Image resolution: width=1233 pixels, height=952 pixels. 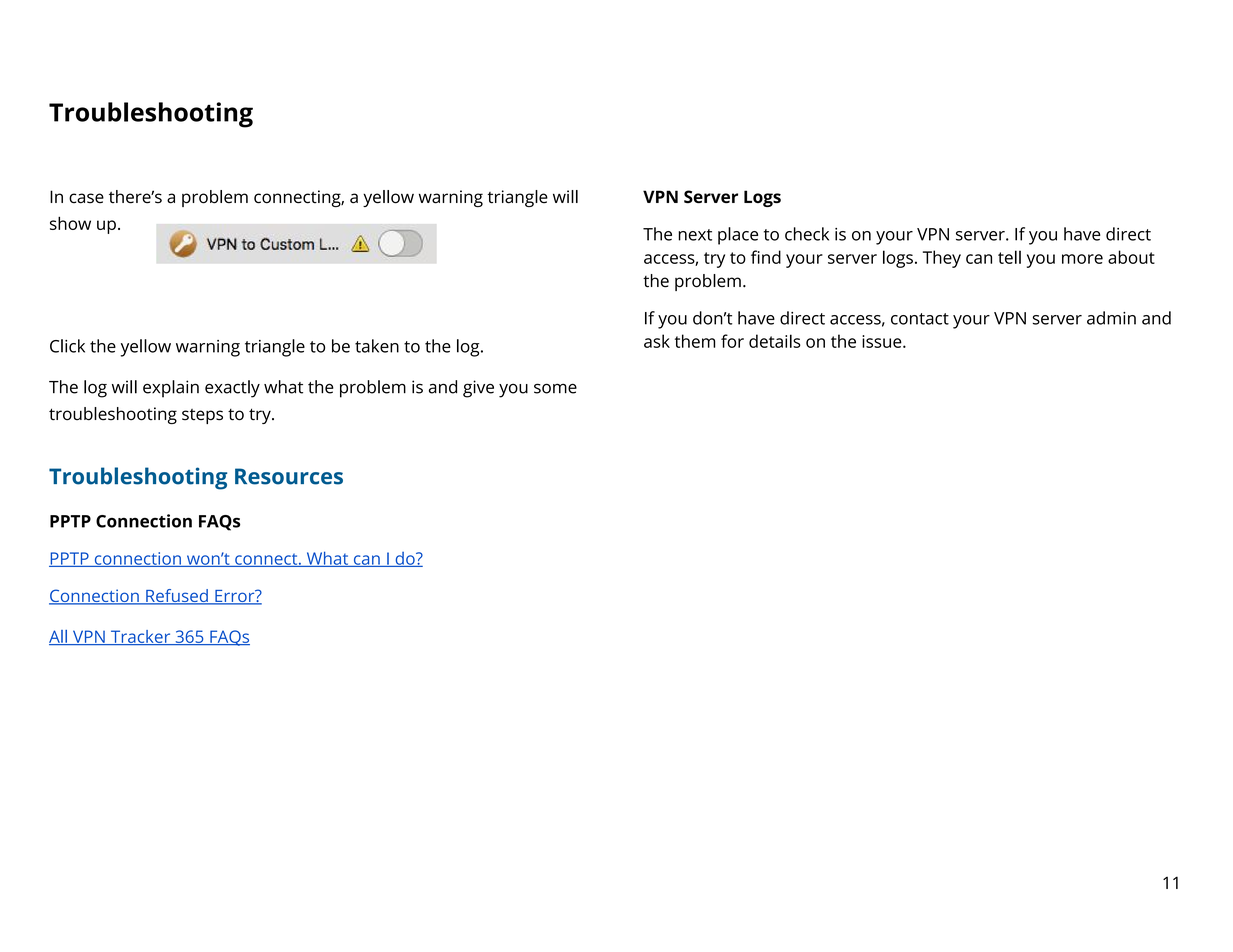 I want to click on All, so click(x=59, y=637).
